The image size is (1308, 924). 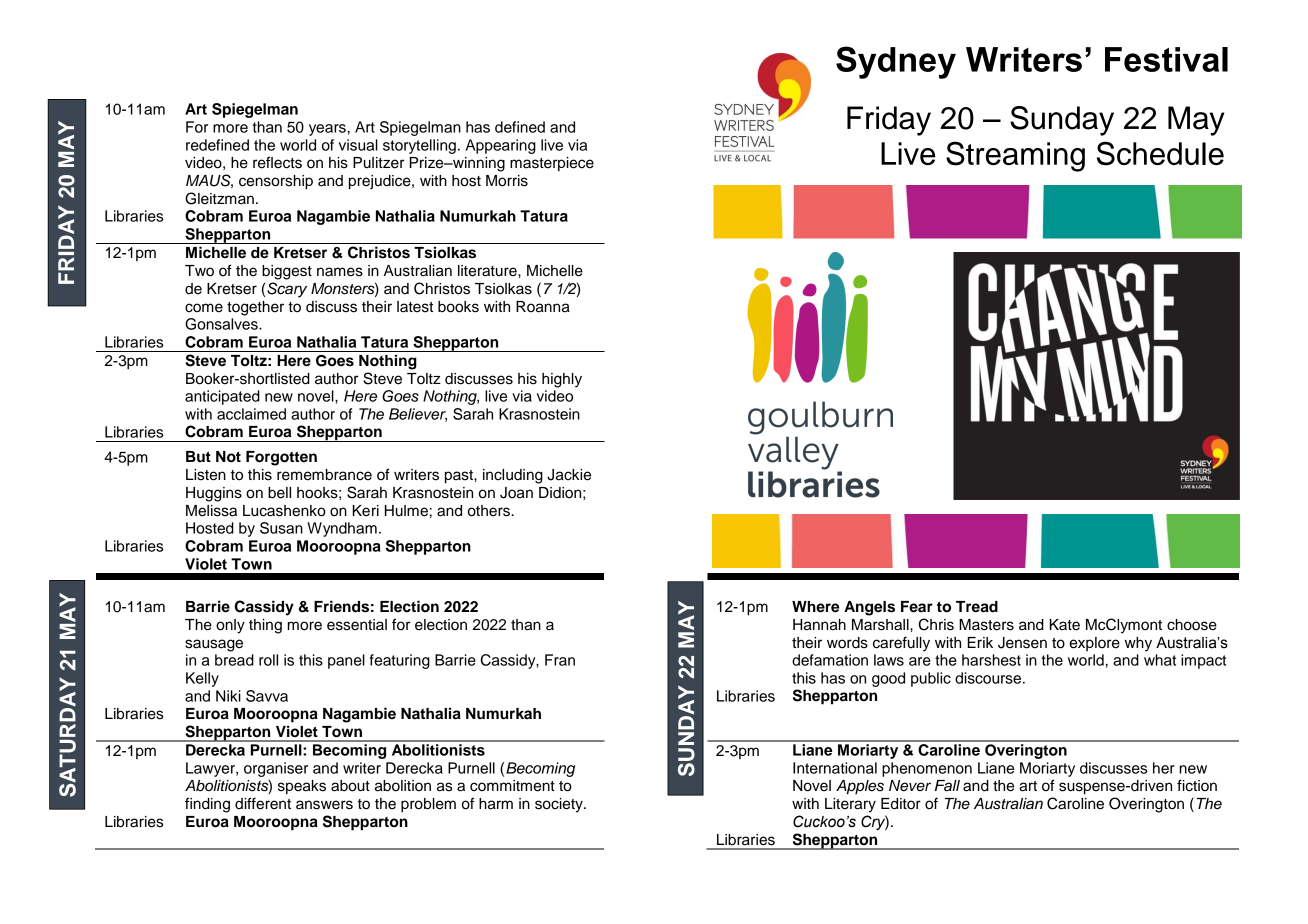 I want to click on Tread, so click(x=977, y=607).
